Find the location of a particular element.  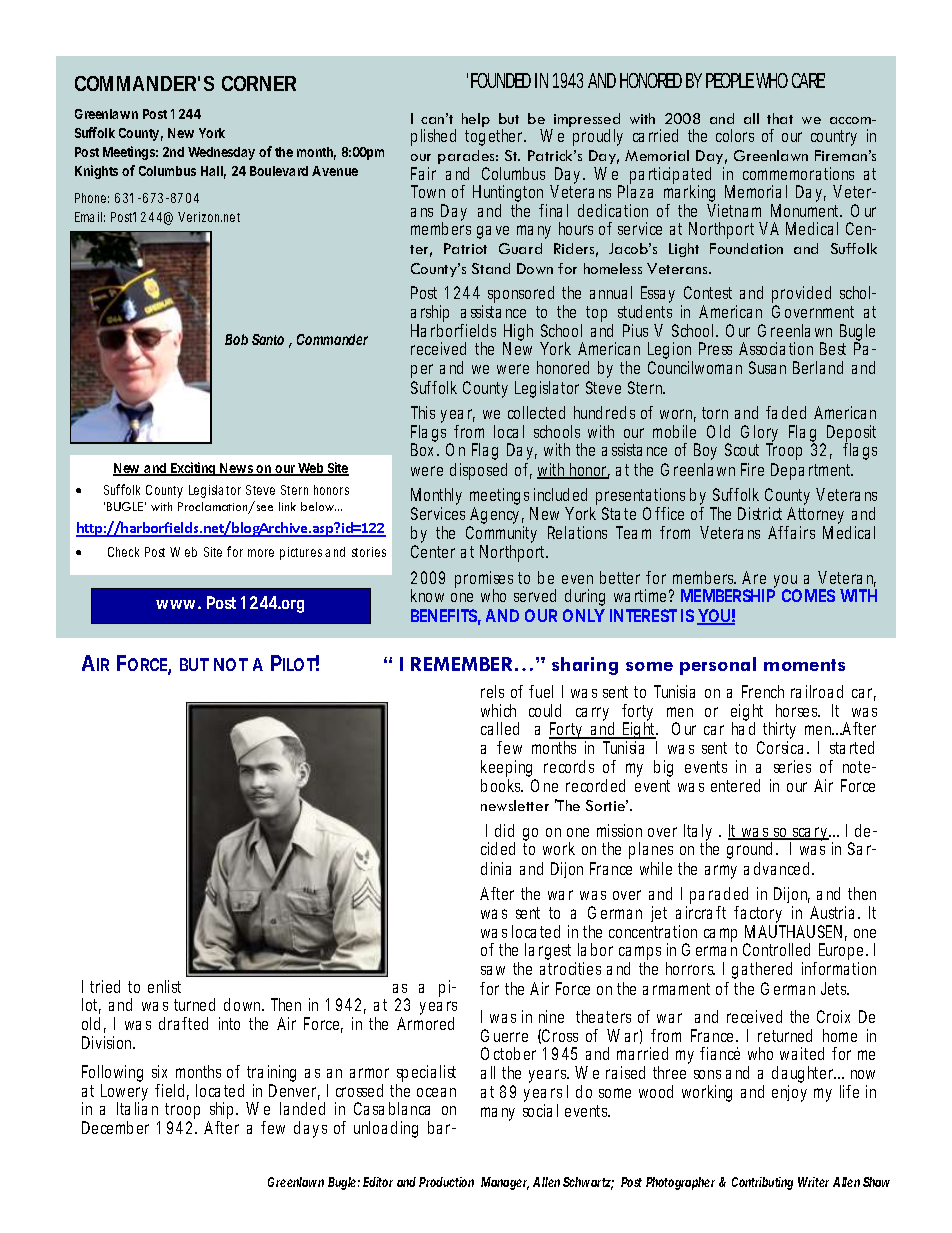

help is located at coordinates (476, 120).
